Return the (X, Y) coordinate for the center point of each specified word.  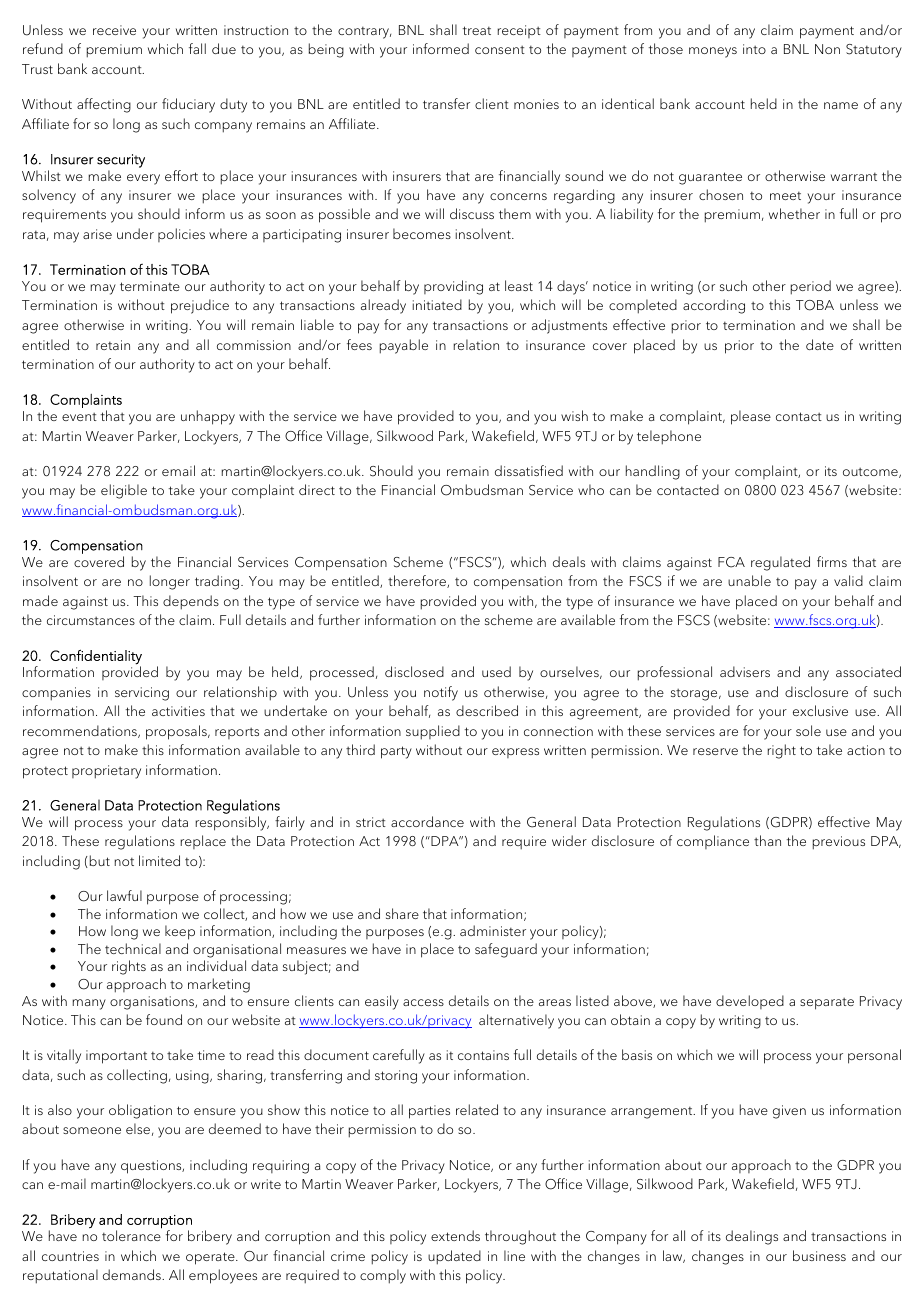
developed (750, 1002)
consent (500, 50)
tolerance (132, 1234)
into (754, 49)
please (751, 417)
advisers (745, 671)
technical (133, 948)
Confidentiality (96, 658)
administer (493, 930)
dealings (752, 1237)
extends (455, 1235)
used (496, 671)
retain (113, 345)
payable (404, 346)
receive (114, 30)
